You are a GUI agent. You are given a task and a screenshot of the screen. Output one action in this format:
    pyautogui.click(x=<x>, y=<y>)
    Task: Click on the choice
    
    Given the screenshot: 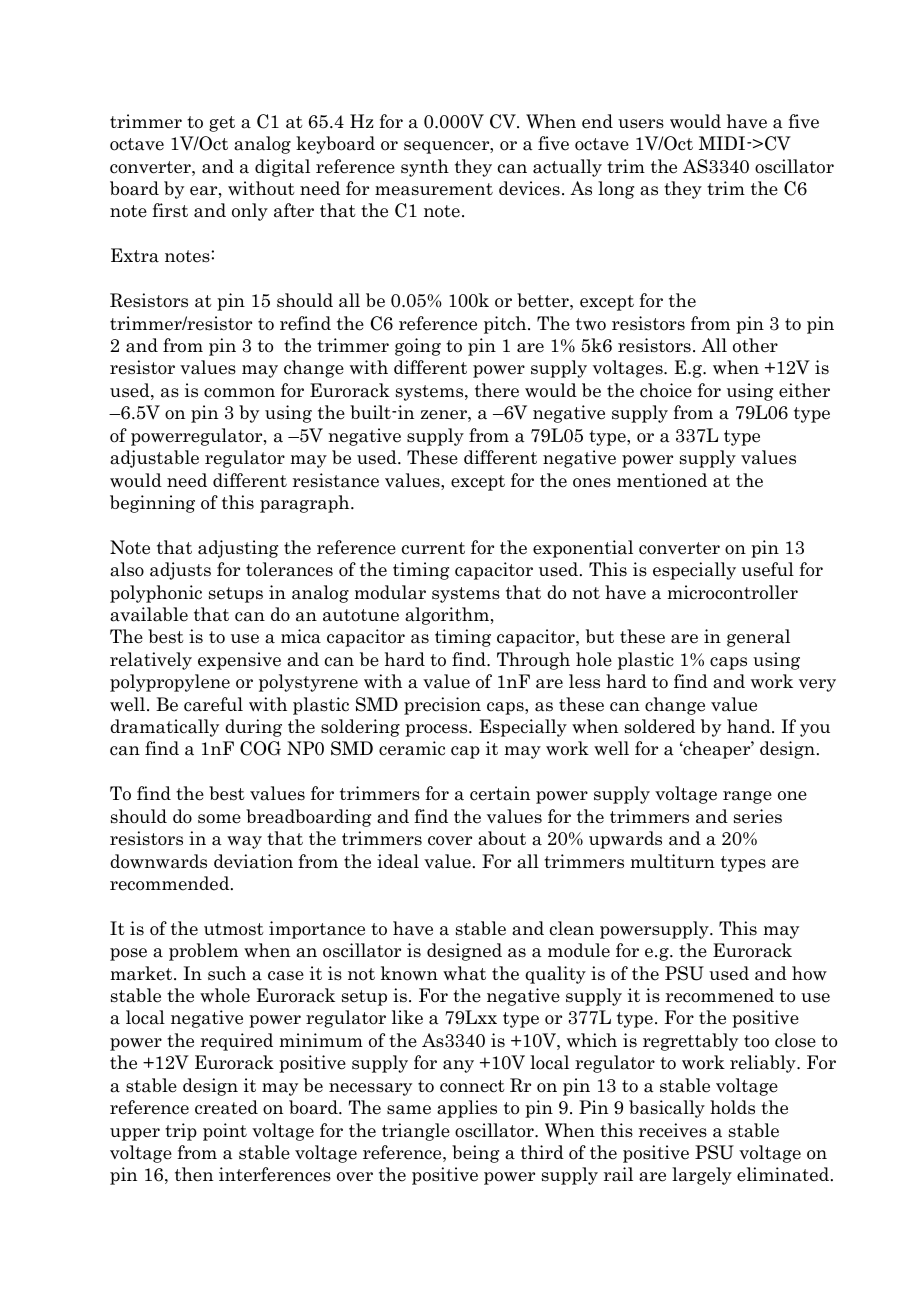 What is the action you would take?
    pyautogui.click(x=666, y=390)
